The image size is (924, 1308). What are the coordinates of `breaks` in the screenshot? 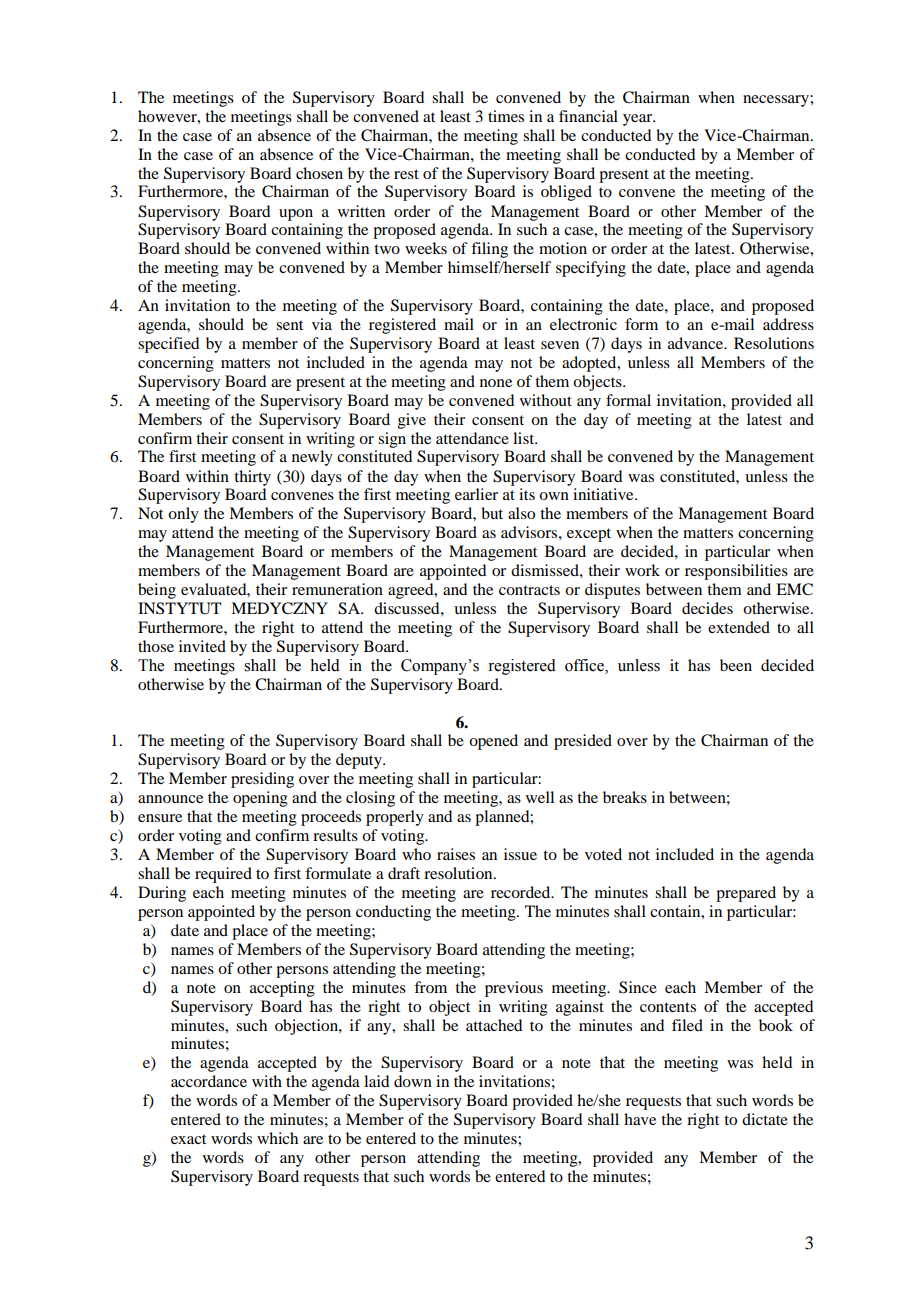 It's located at (625, 797).
